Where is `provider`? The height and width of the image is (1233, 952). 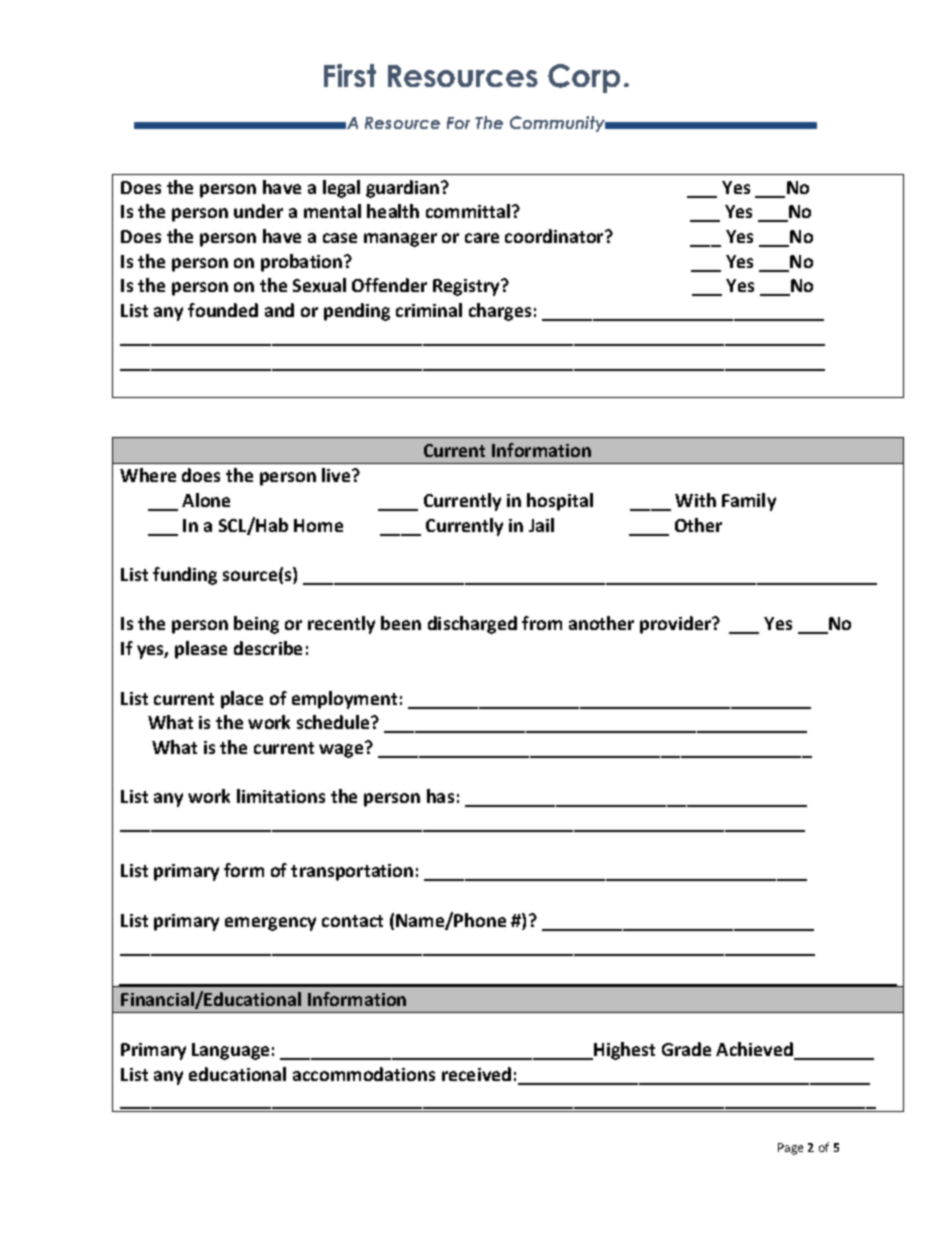 provider is located at coordinates (677, 625).
